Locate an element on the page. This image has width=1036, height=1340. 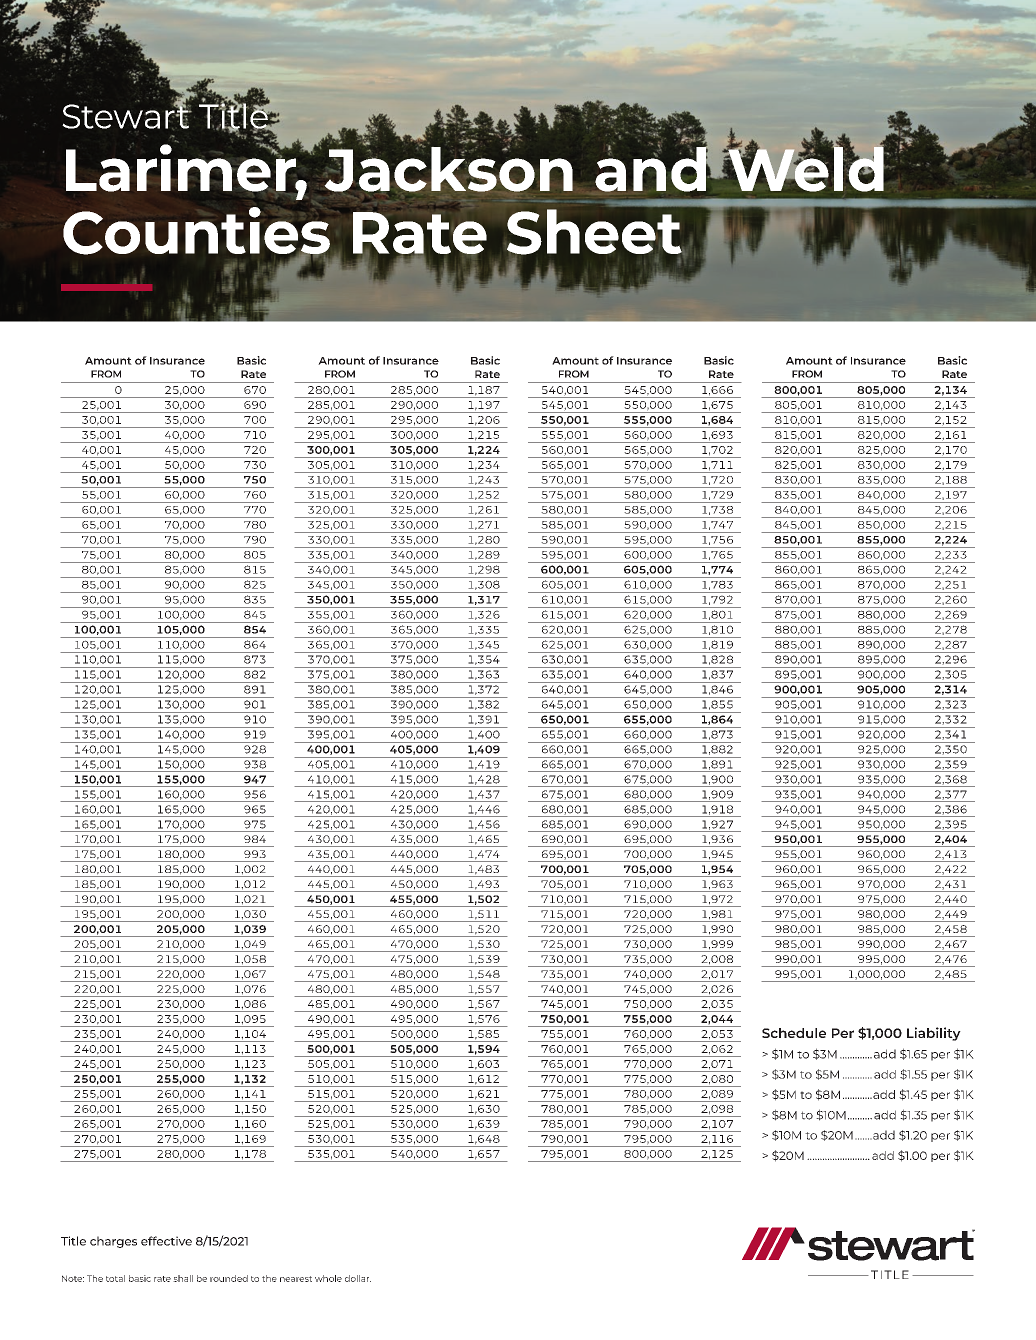
nearest is located at coordinates (296, 1279).
